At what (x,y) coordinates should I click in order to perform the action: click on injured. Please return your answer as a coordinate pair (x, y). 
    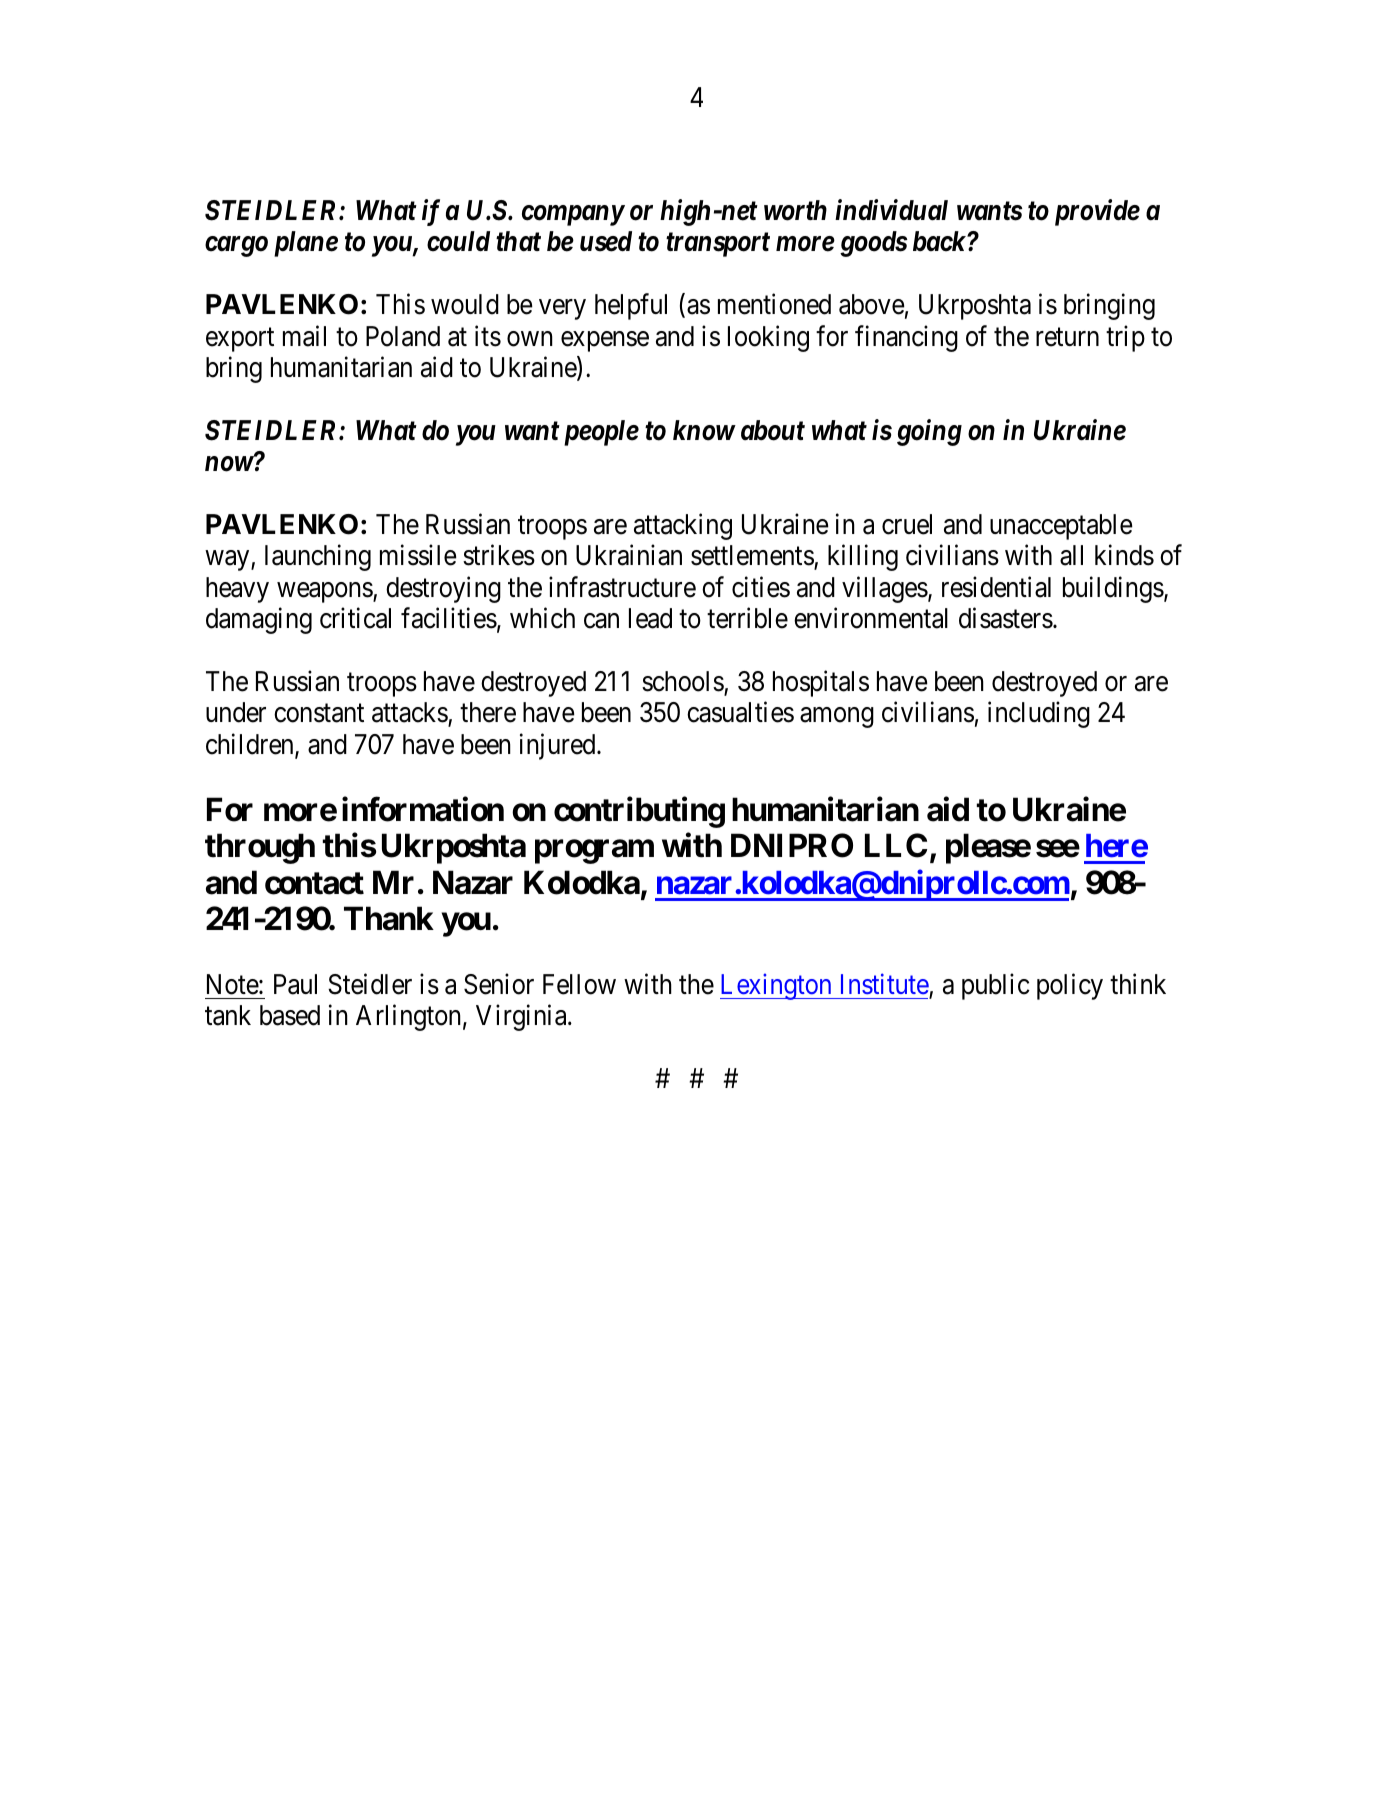
    Looking at the image, I should click on (559, 746).
